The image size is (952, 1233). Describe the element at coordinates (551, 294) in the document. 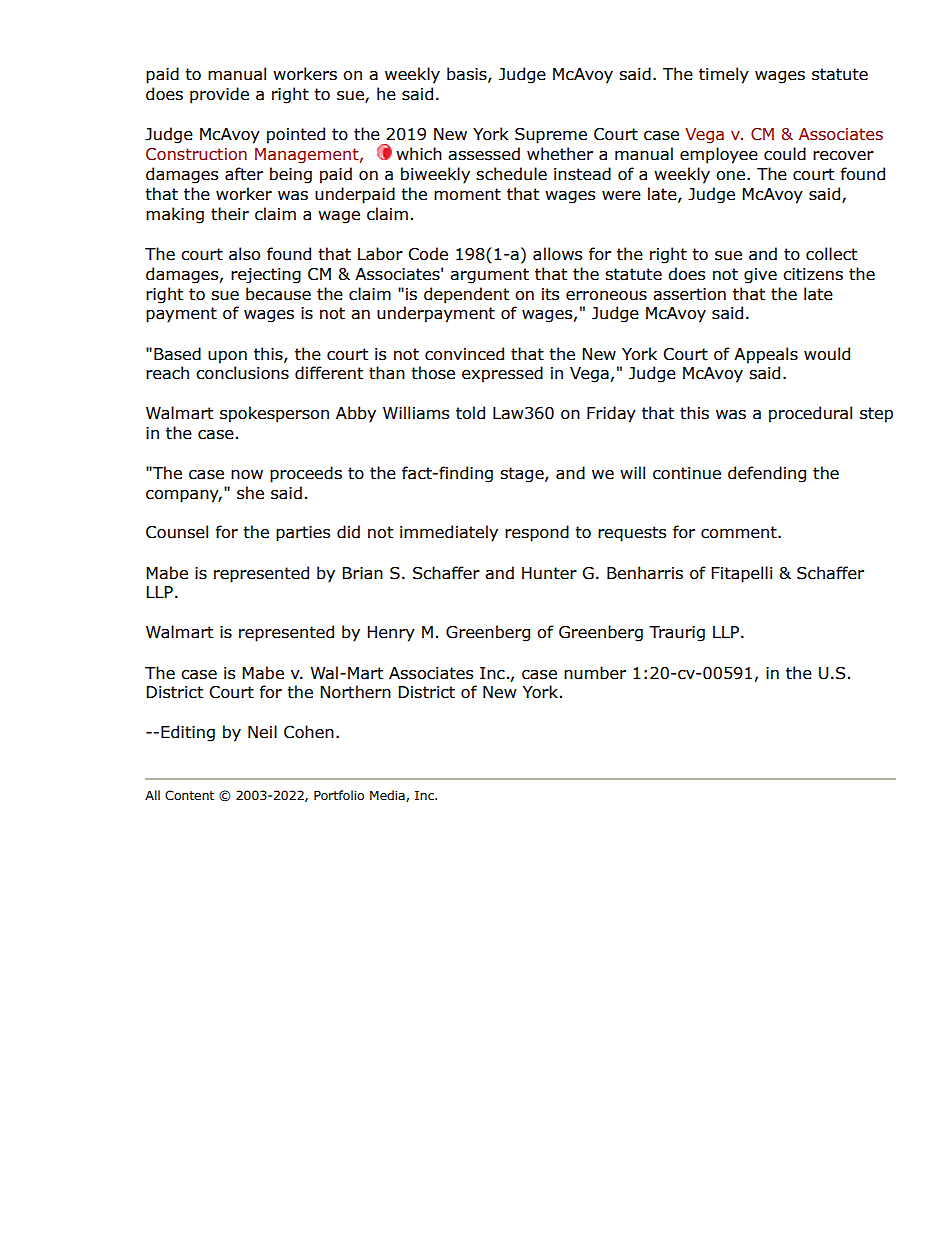

I see `its` at that location.
